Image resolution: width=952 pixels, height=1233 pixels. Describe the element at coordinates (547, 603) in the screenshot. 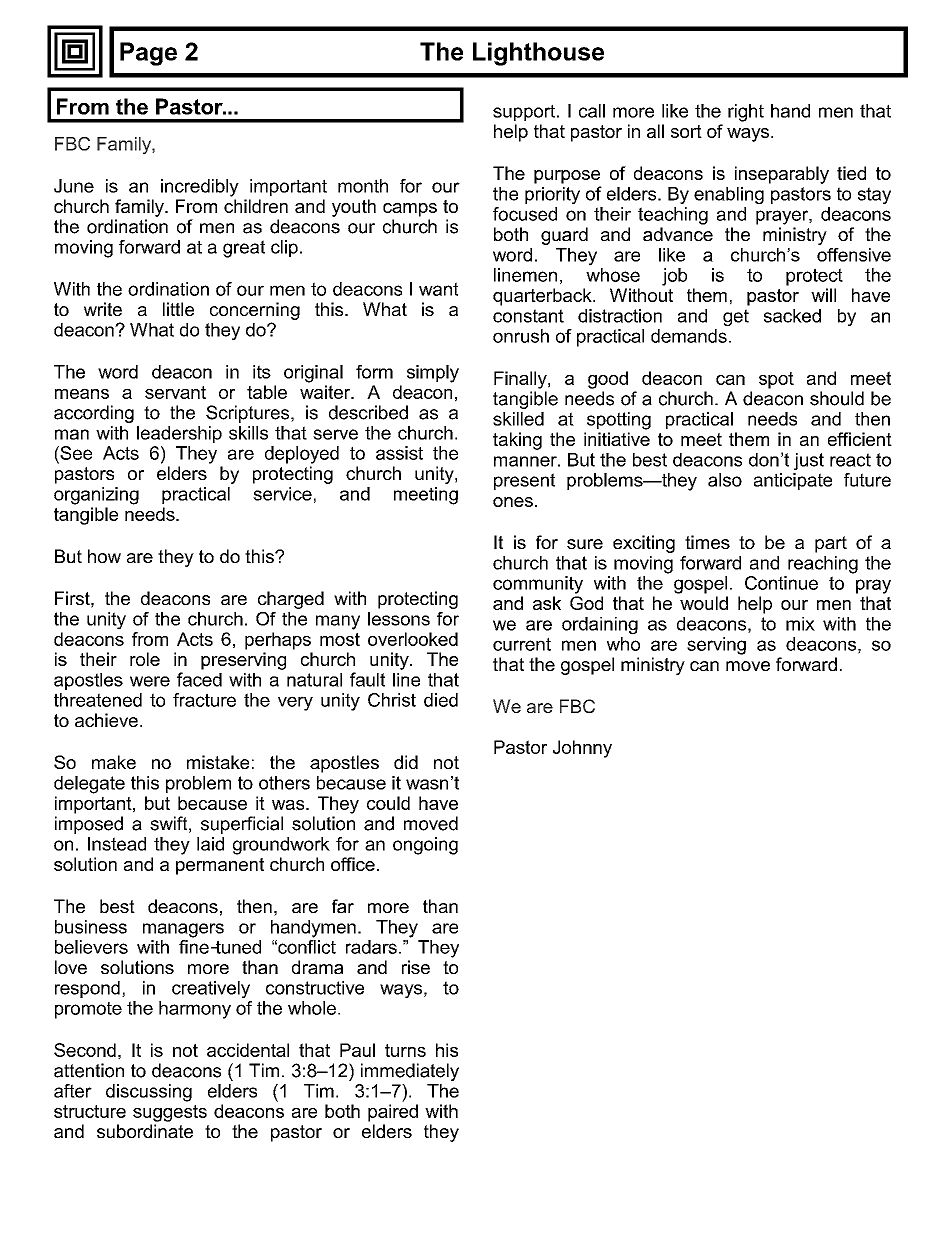

I see `ask` at that location.
